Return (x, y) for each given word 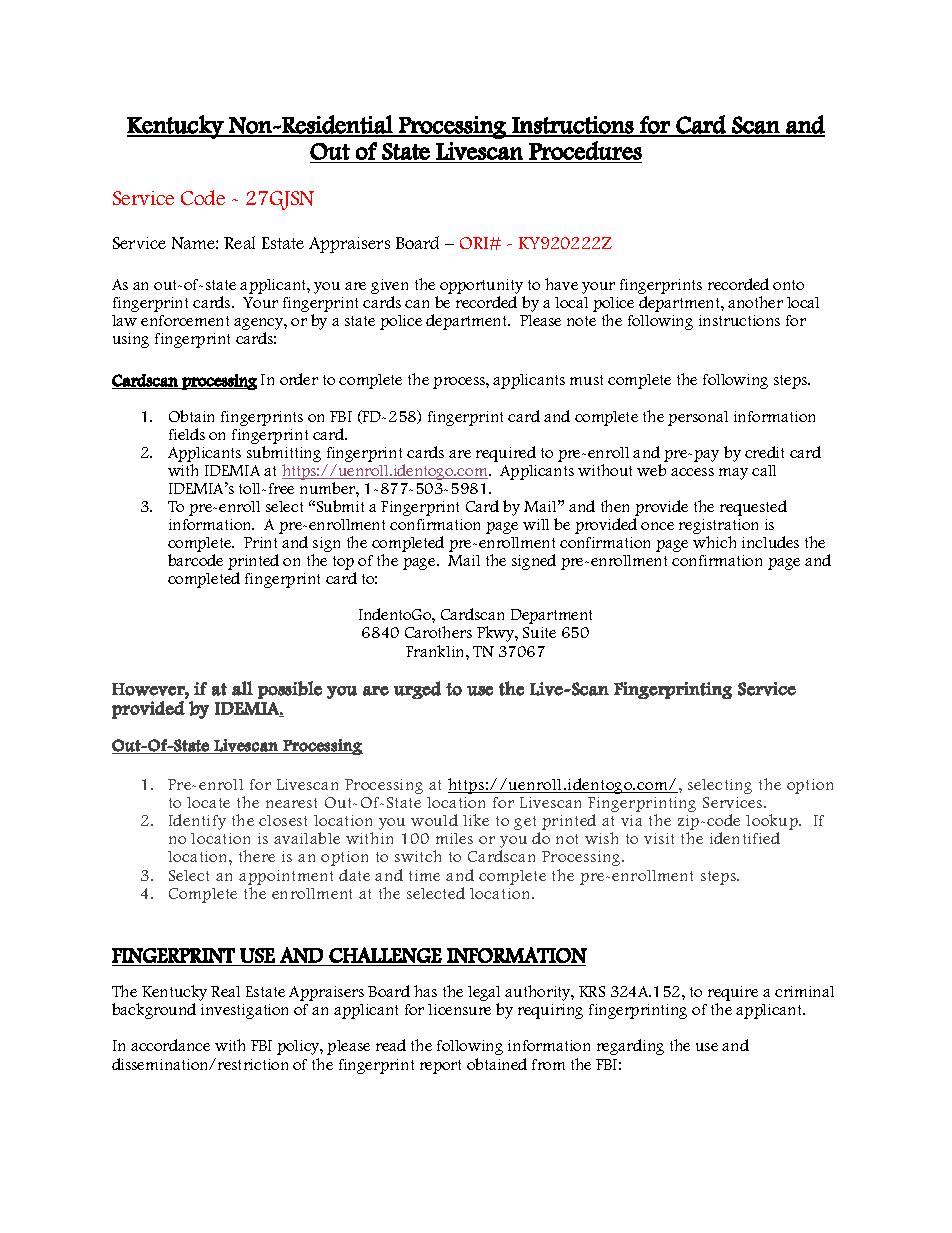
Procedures (585, 150)
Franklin (436, 651)
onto (788, 285)
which (714, 542)
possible (290, 690)
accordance (170, 1045)
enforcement (185, 320)
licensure (459, 1009)
